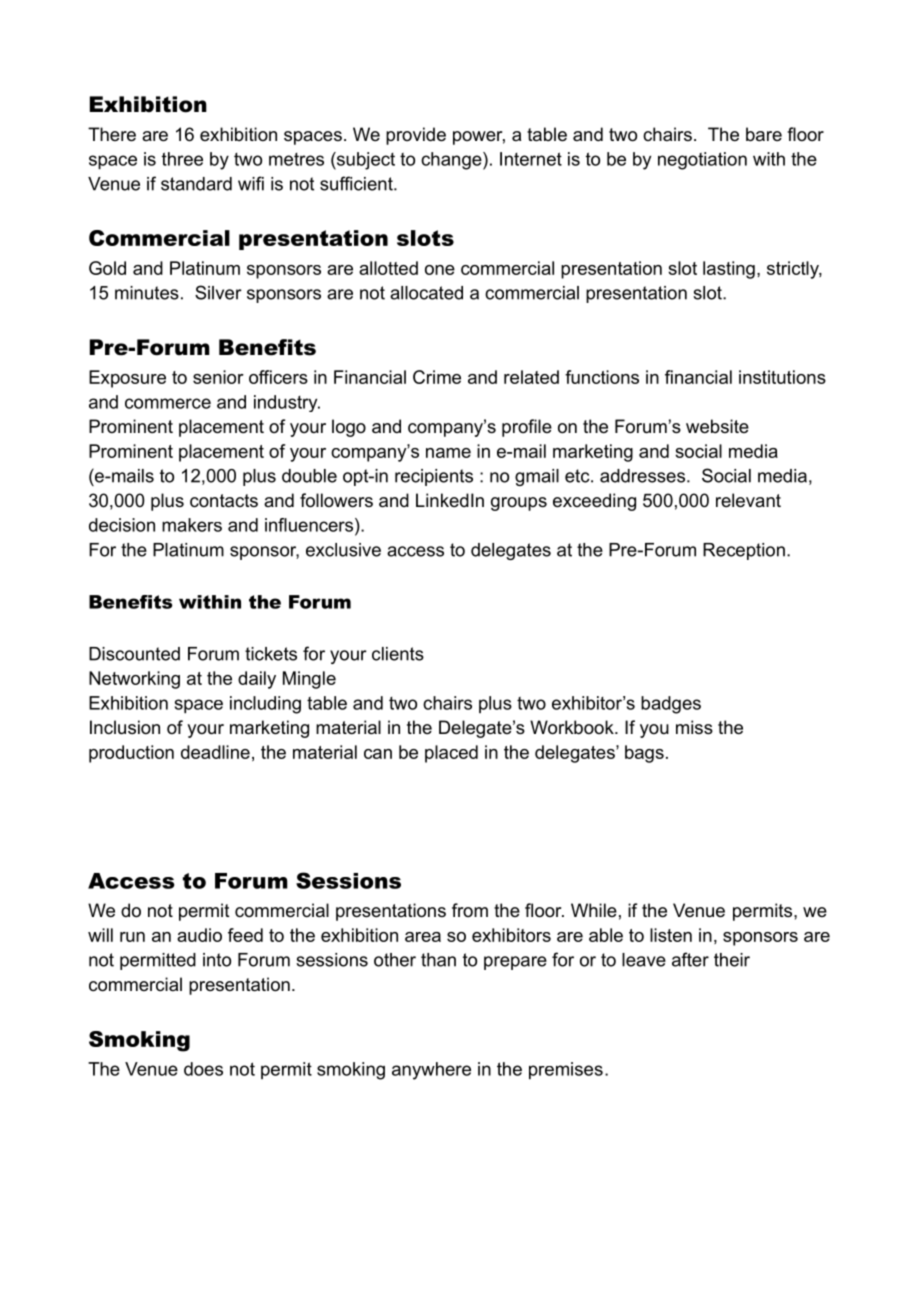  What do you see at coordinates (717, 426) in the screenshot?
I see `website` at bounding box center [717, 426].
